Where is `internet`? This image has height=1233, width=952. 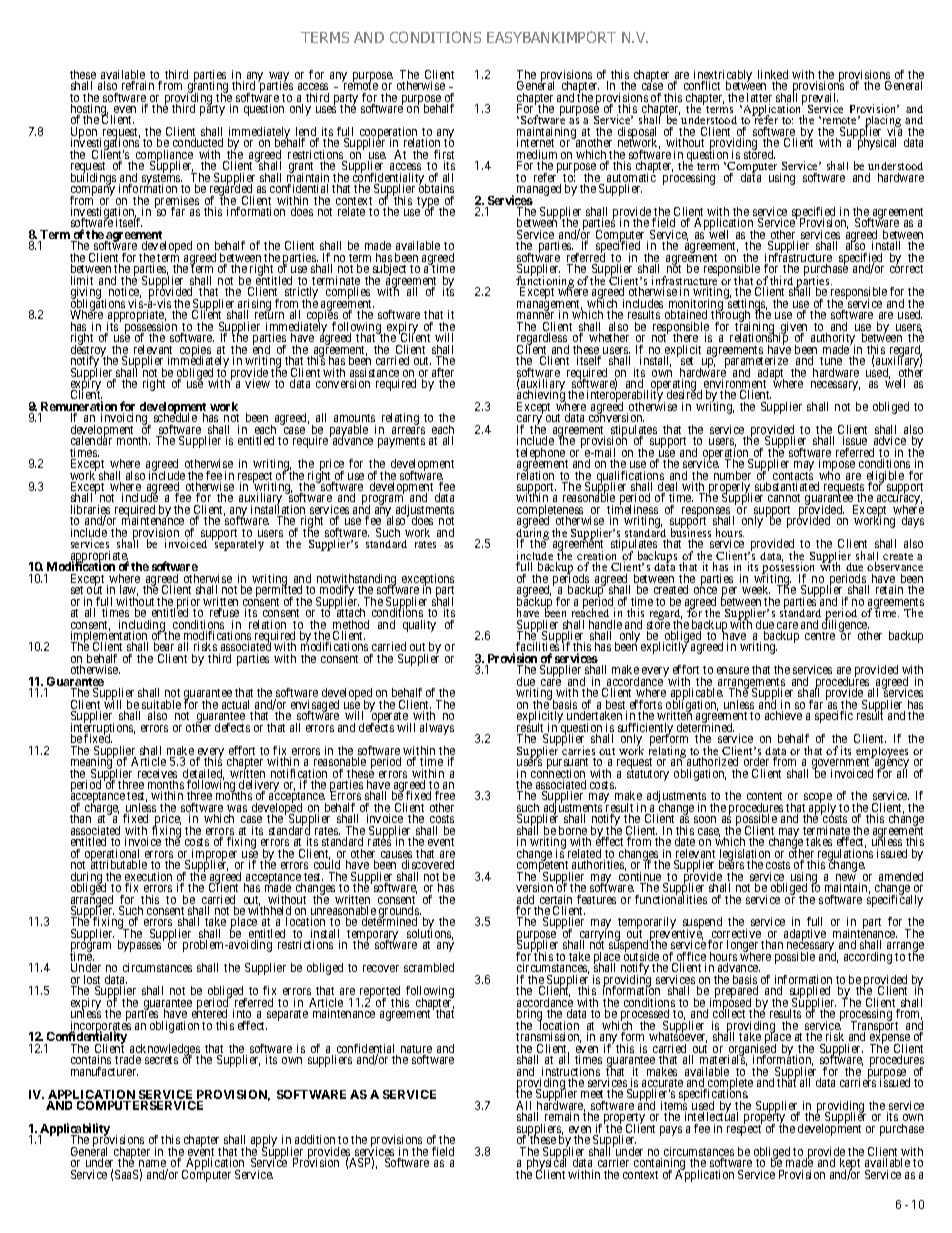
internet is located at coordinates (535, 142).
